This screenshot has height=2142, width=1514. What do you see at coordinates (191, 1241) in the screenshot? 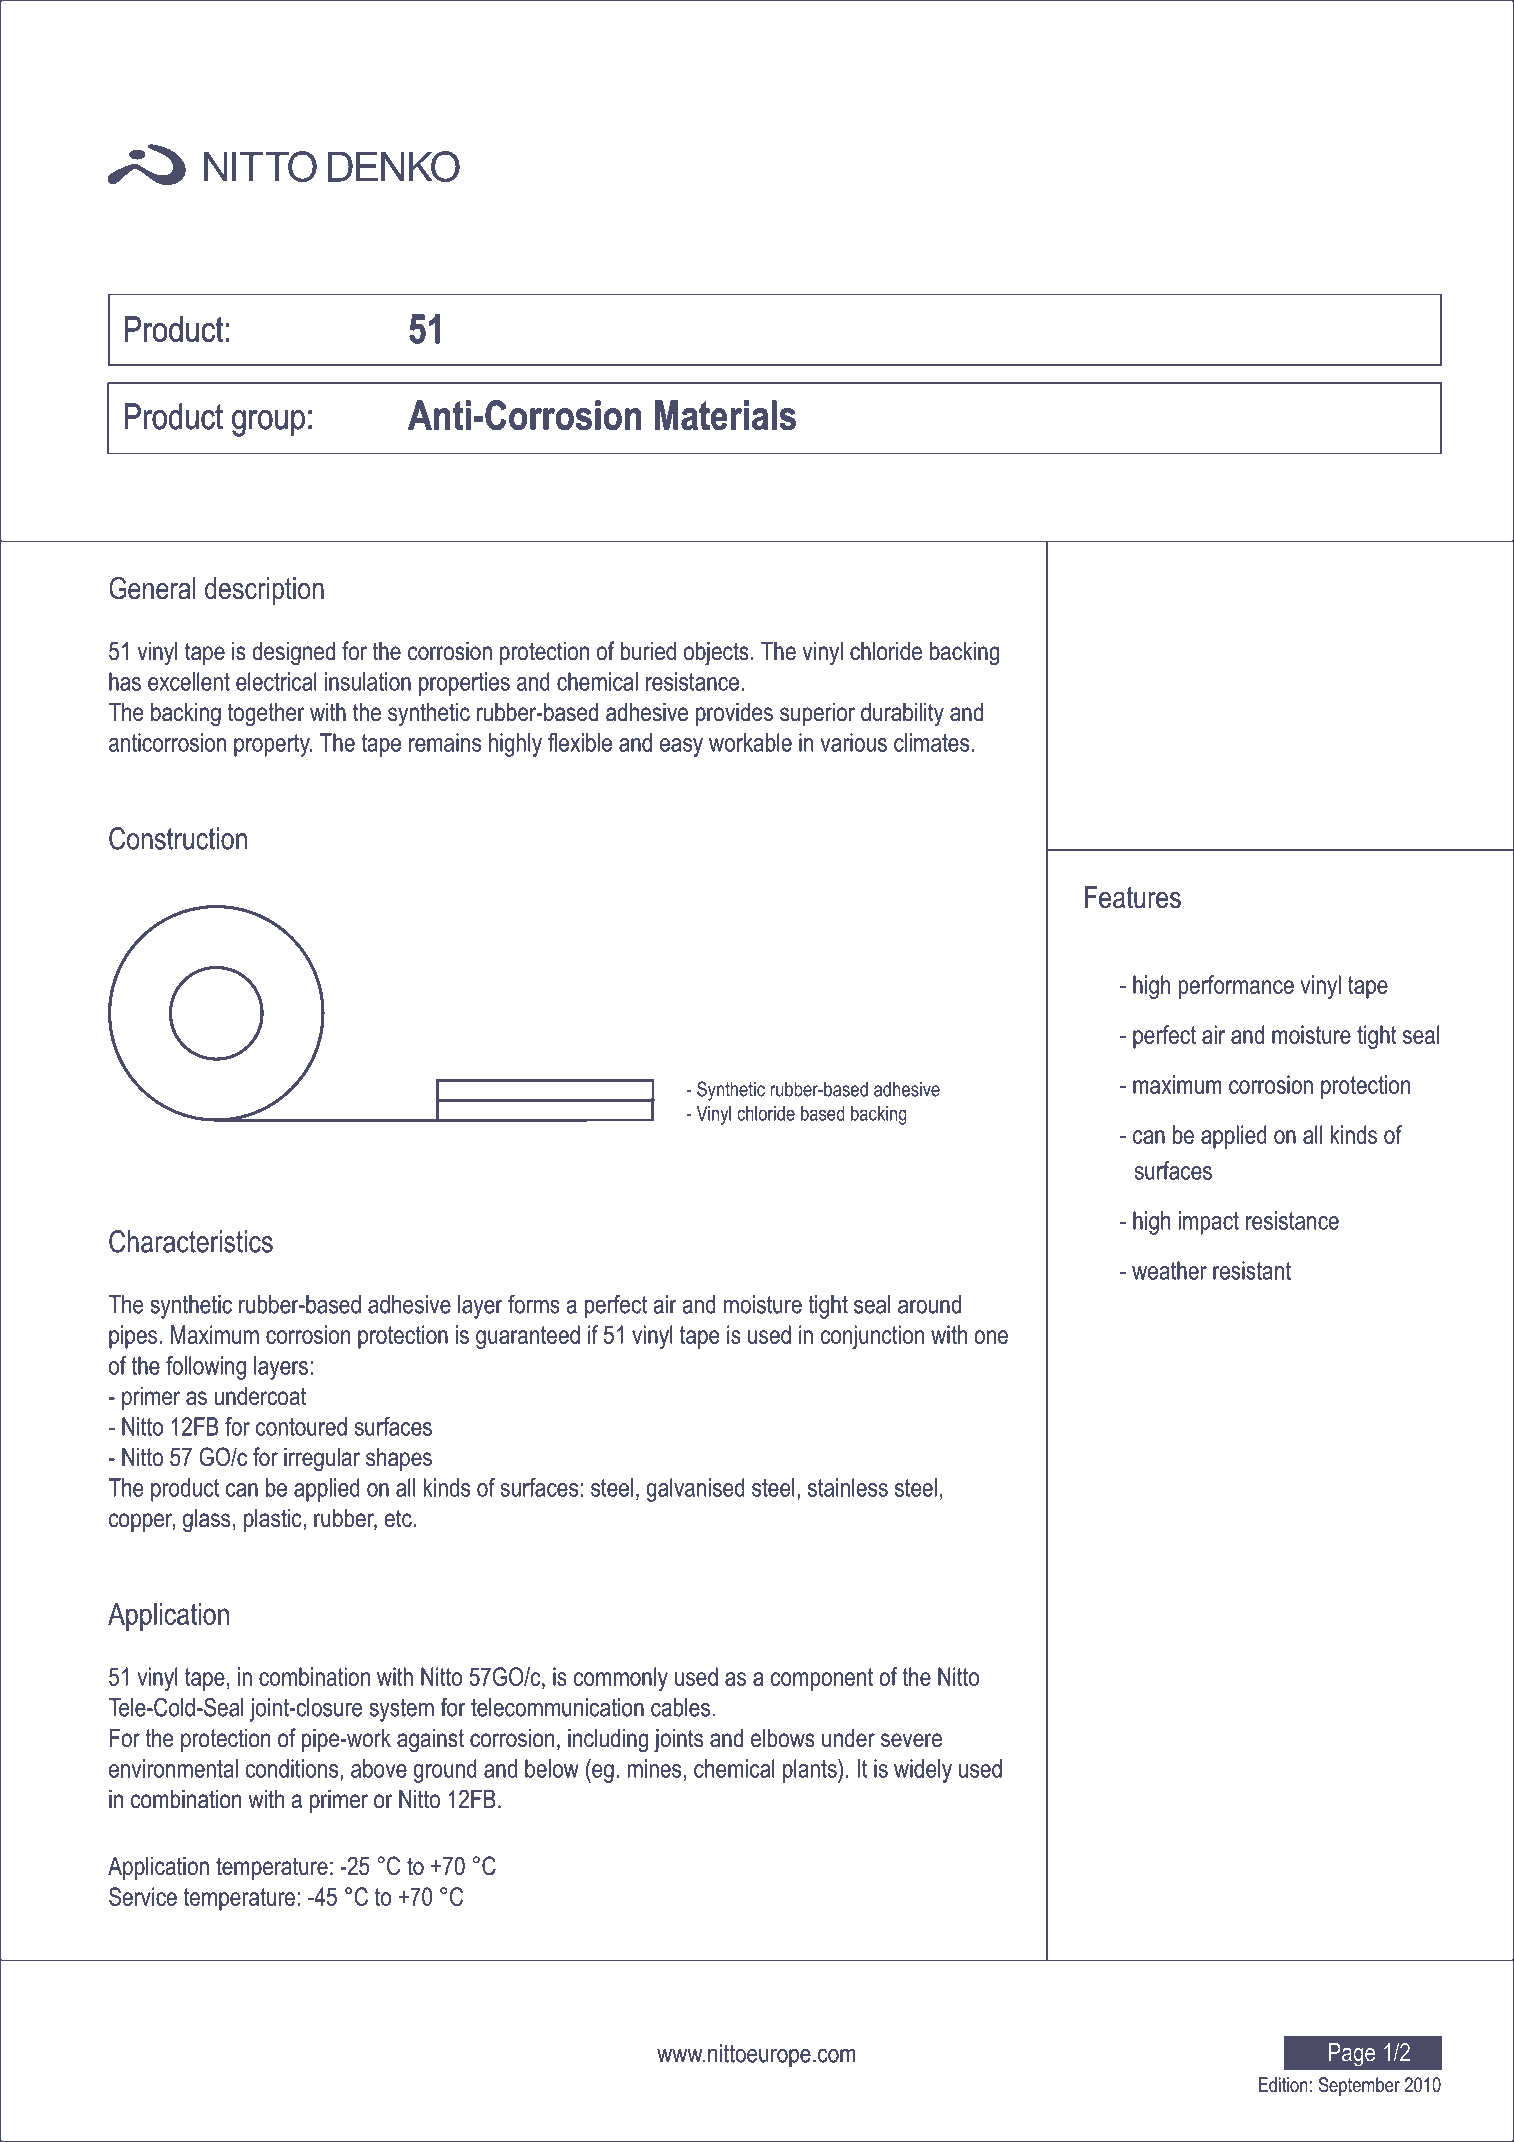
I see `Characteristics` at bounding box center [191, 1241].
